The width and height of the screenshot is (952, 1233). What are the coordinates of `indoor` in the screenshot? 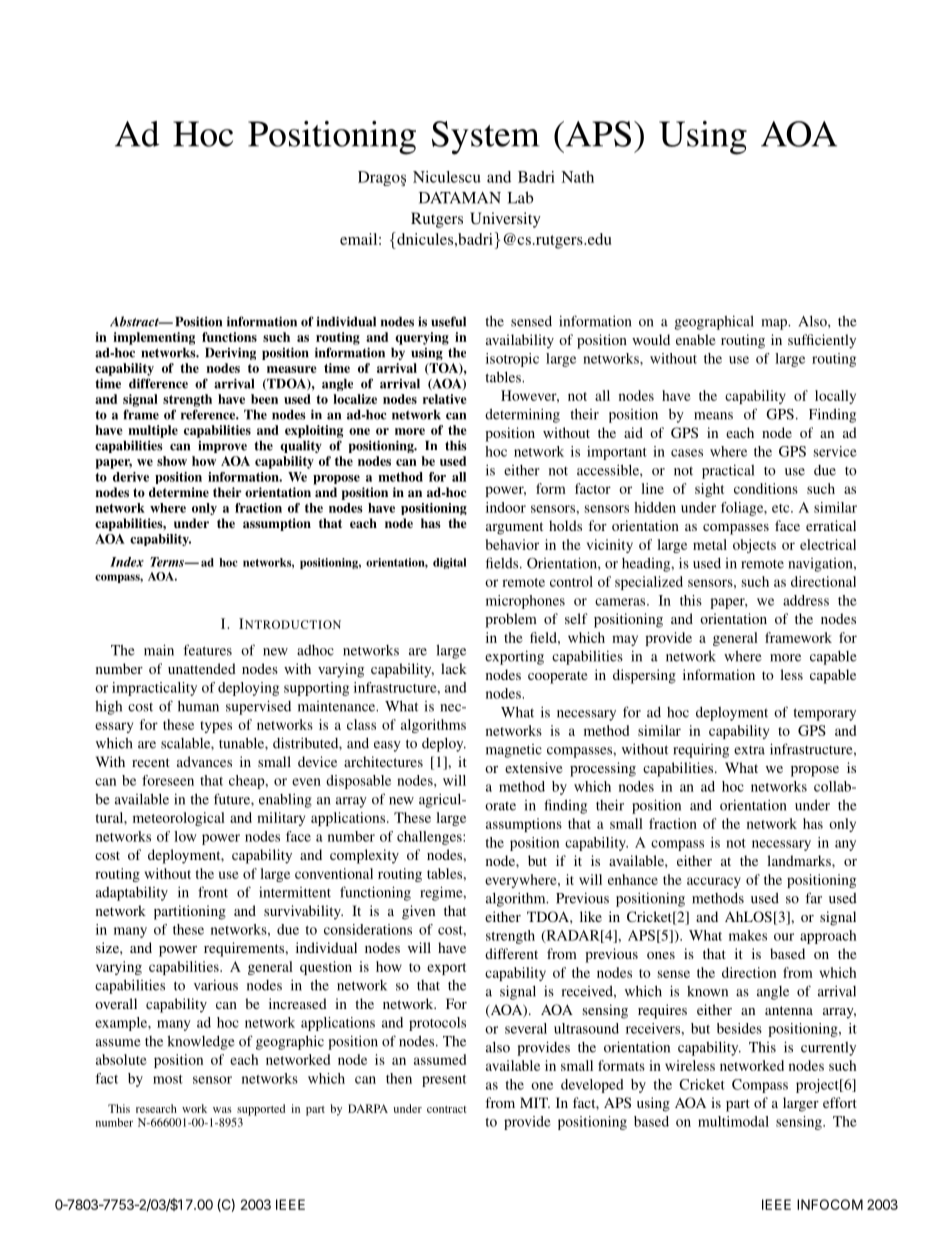 It's located at (506, 507).
